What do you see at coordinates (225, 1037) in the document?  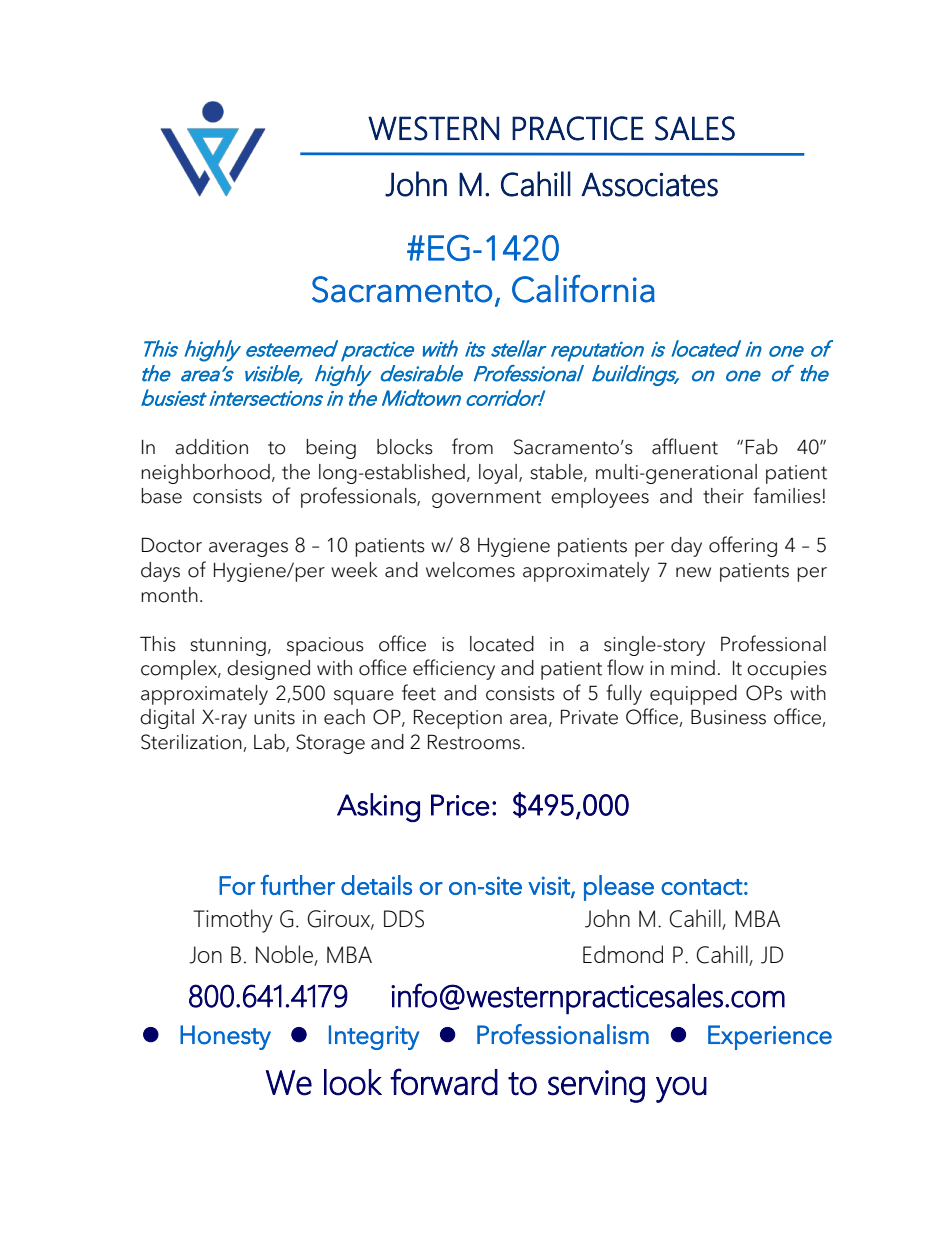 I see `Honesty` at bounding box center [225, 1037].
